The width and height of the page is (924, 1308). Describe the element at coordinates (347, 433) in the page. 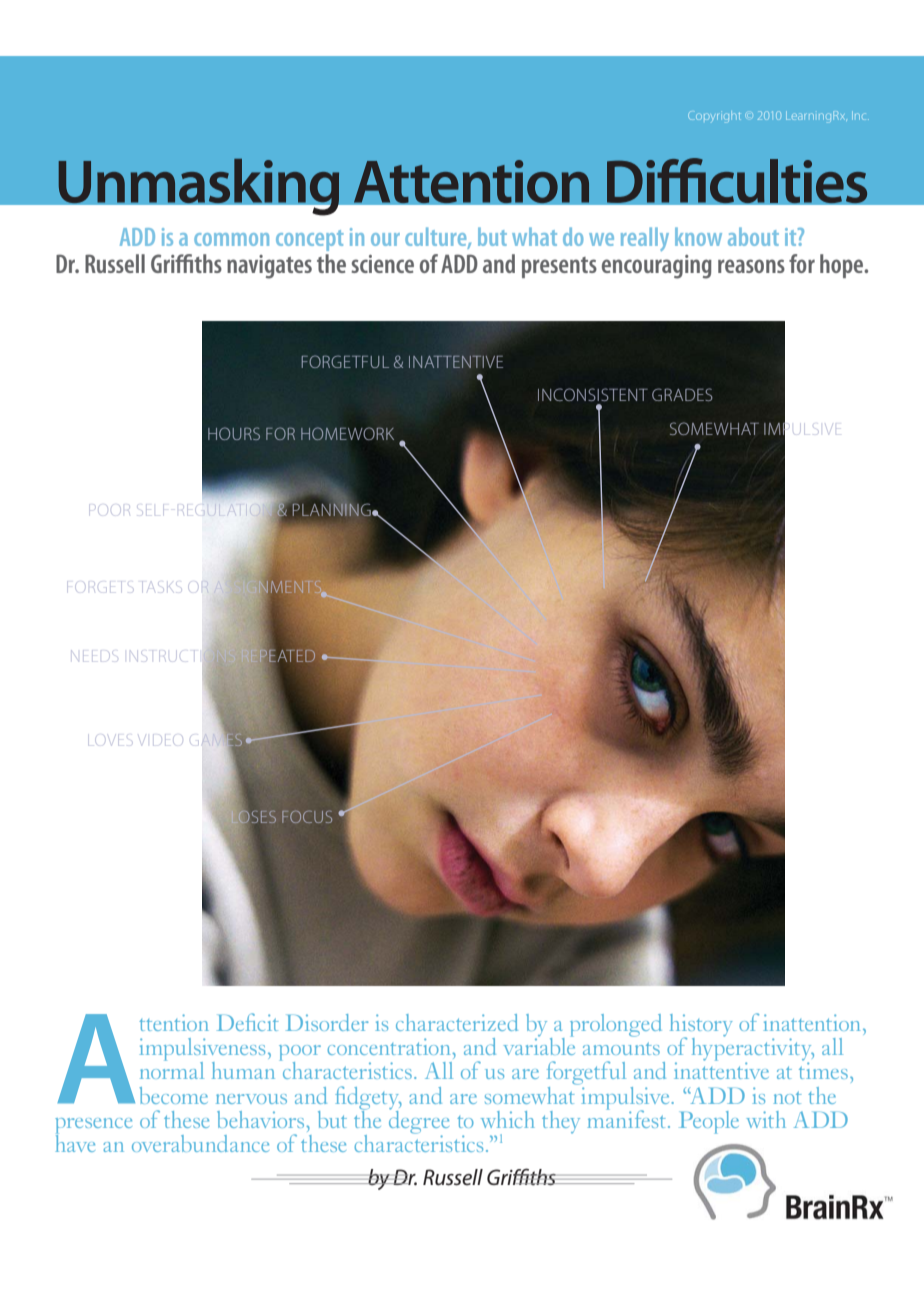

I see `HOMEWORK` at that location.
